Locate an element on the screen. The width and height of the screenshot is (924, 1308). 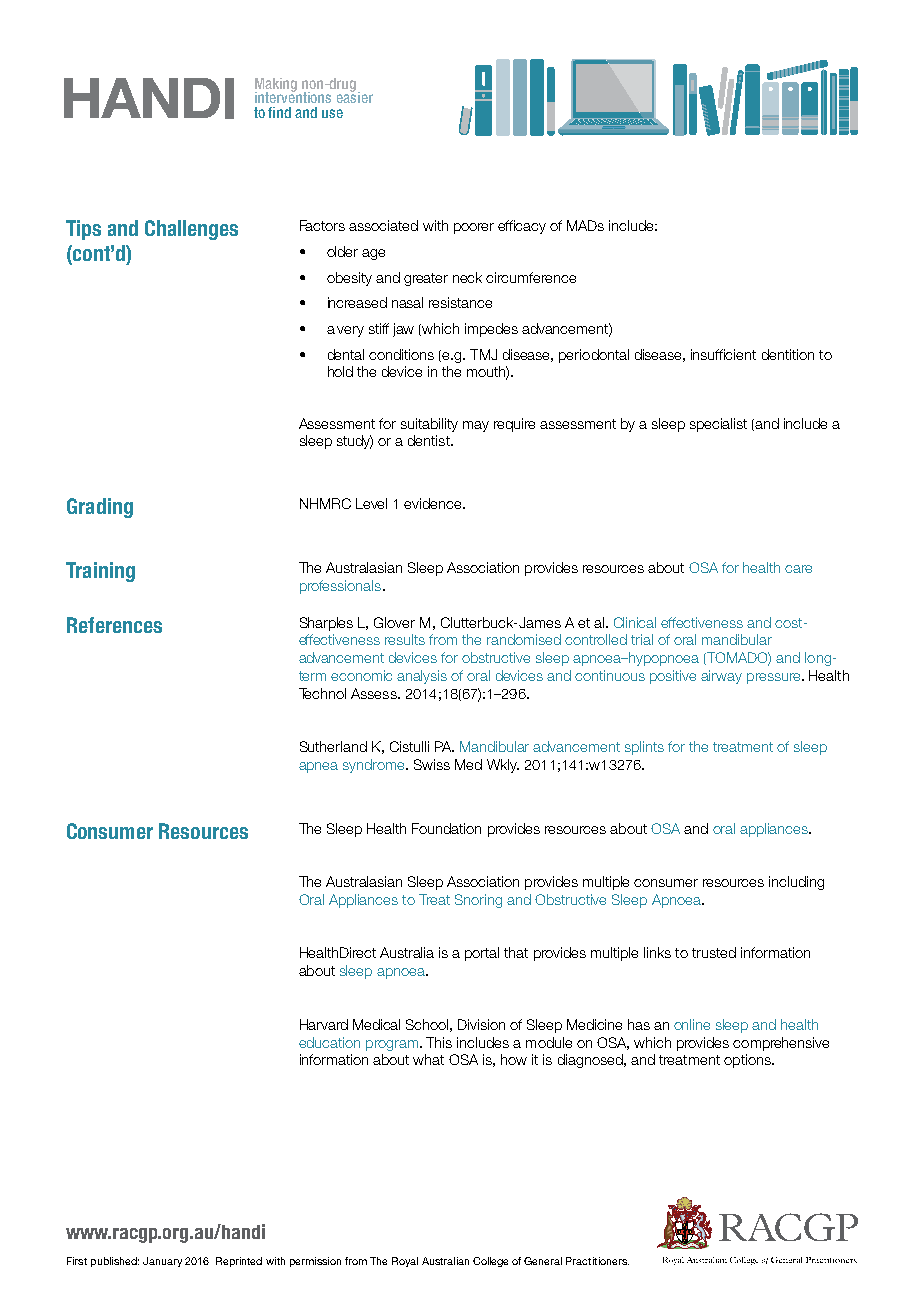
efficacy is located at coordinates (522, 227).
